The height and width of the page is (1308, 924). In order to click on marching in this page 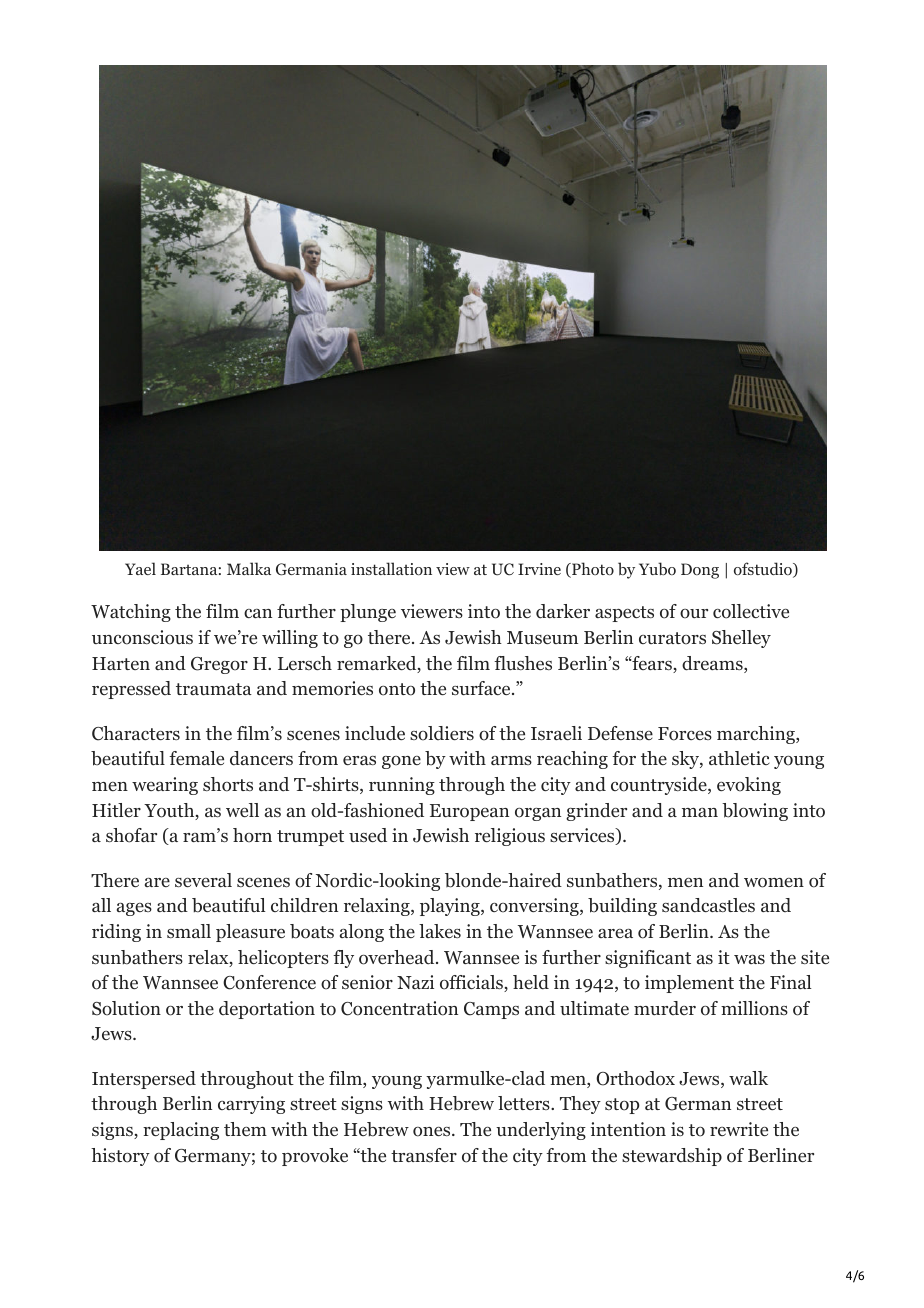, I will do `click(757, 735)`.
